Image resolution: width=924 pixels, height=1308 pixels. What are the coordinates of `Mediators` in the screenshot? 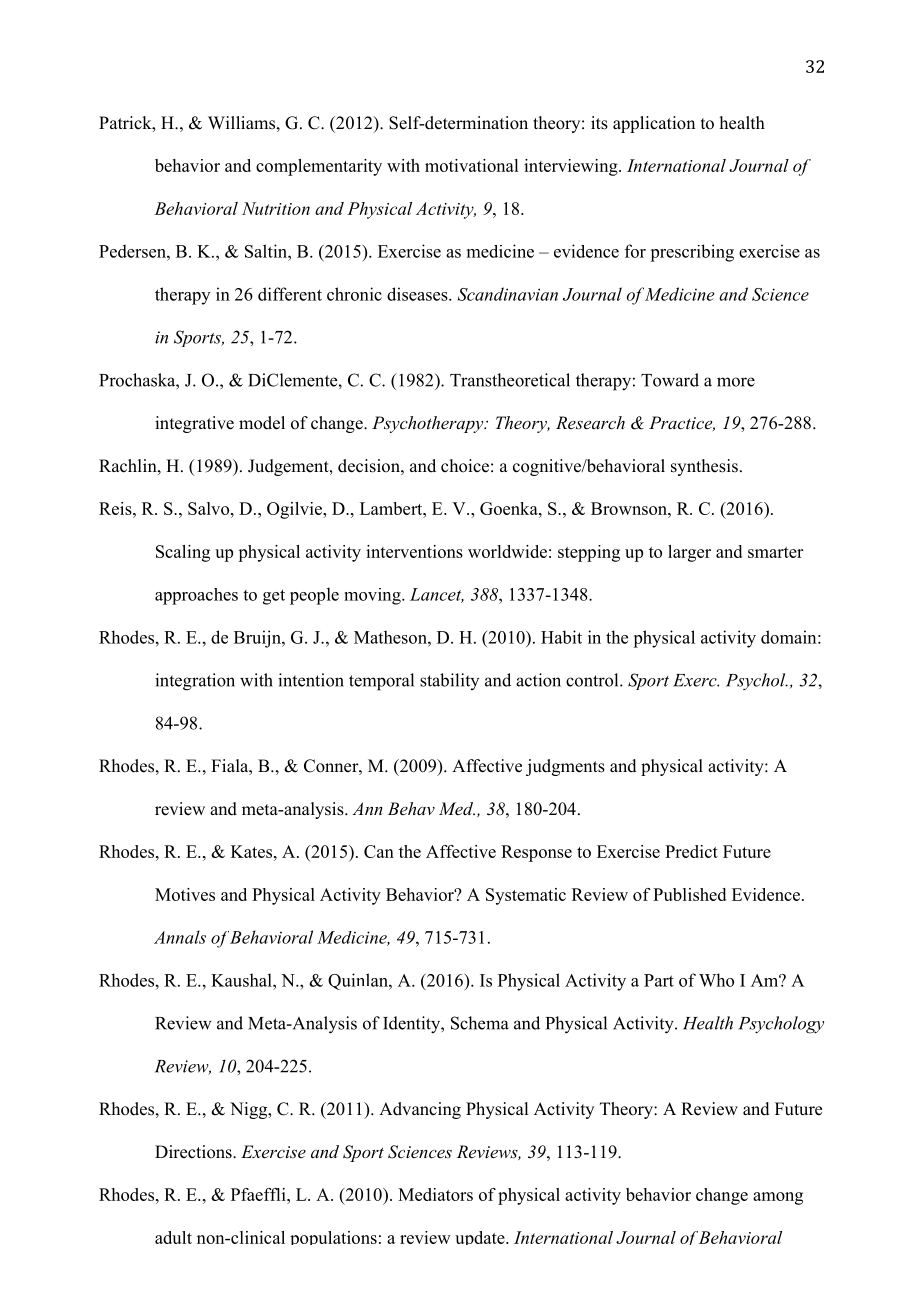 It's located at (435, 1194).
